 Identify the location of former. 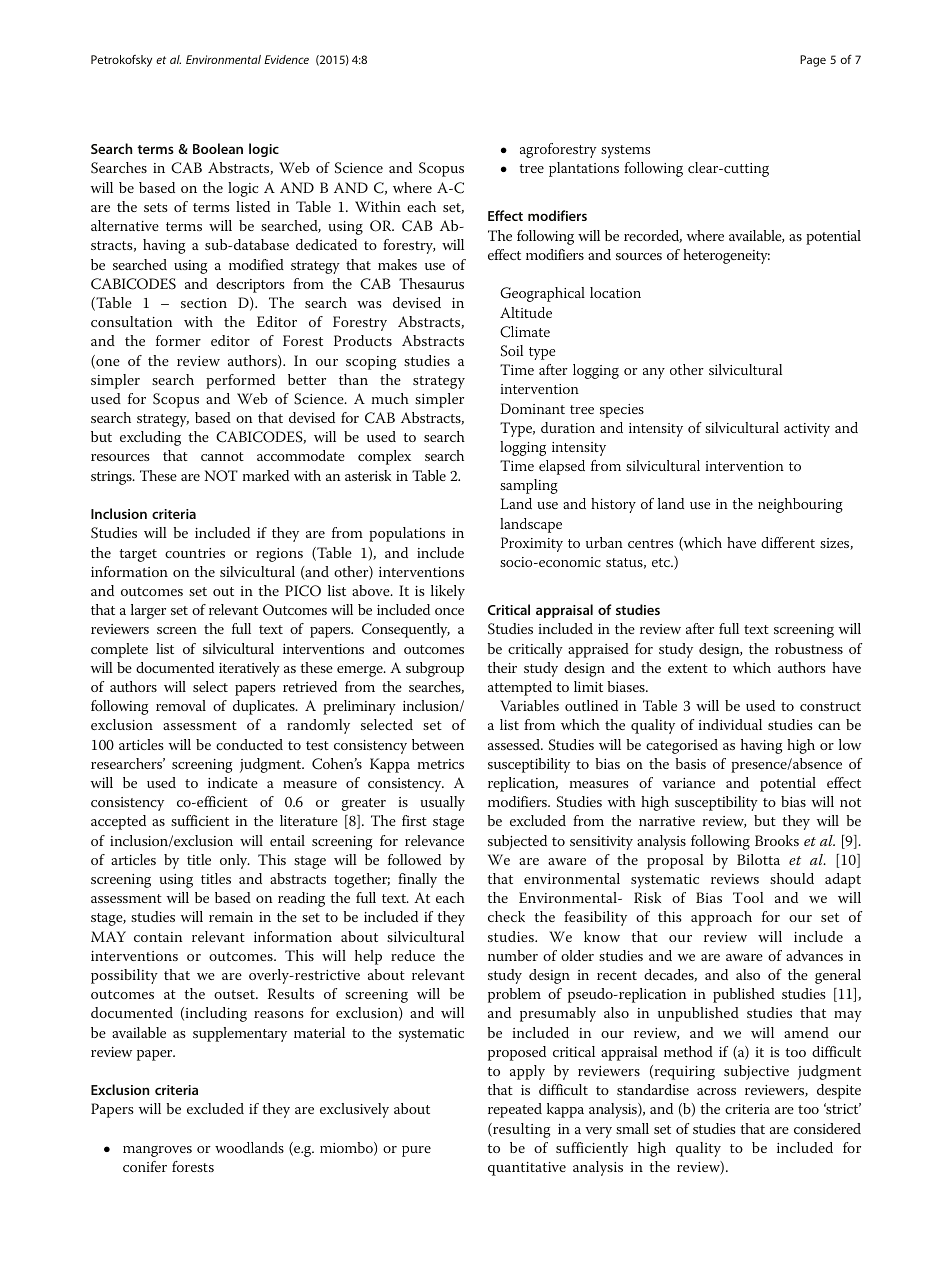
(178, 340).
